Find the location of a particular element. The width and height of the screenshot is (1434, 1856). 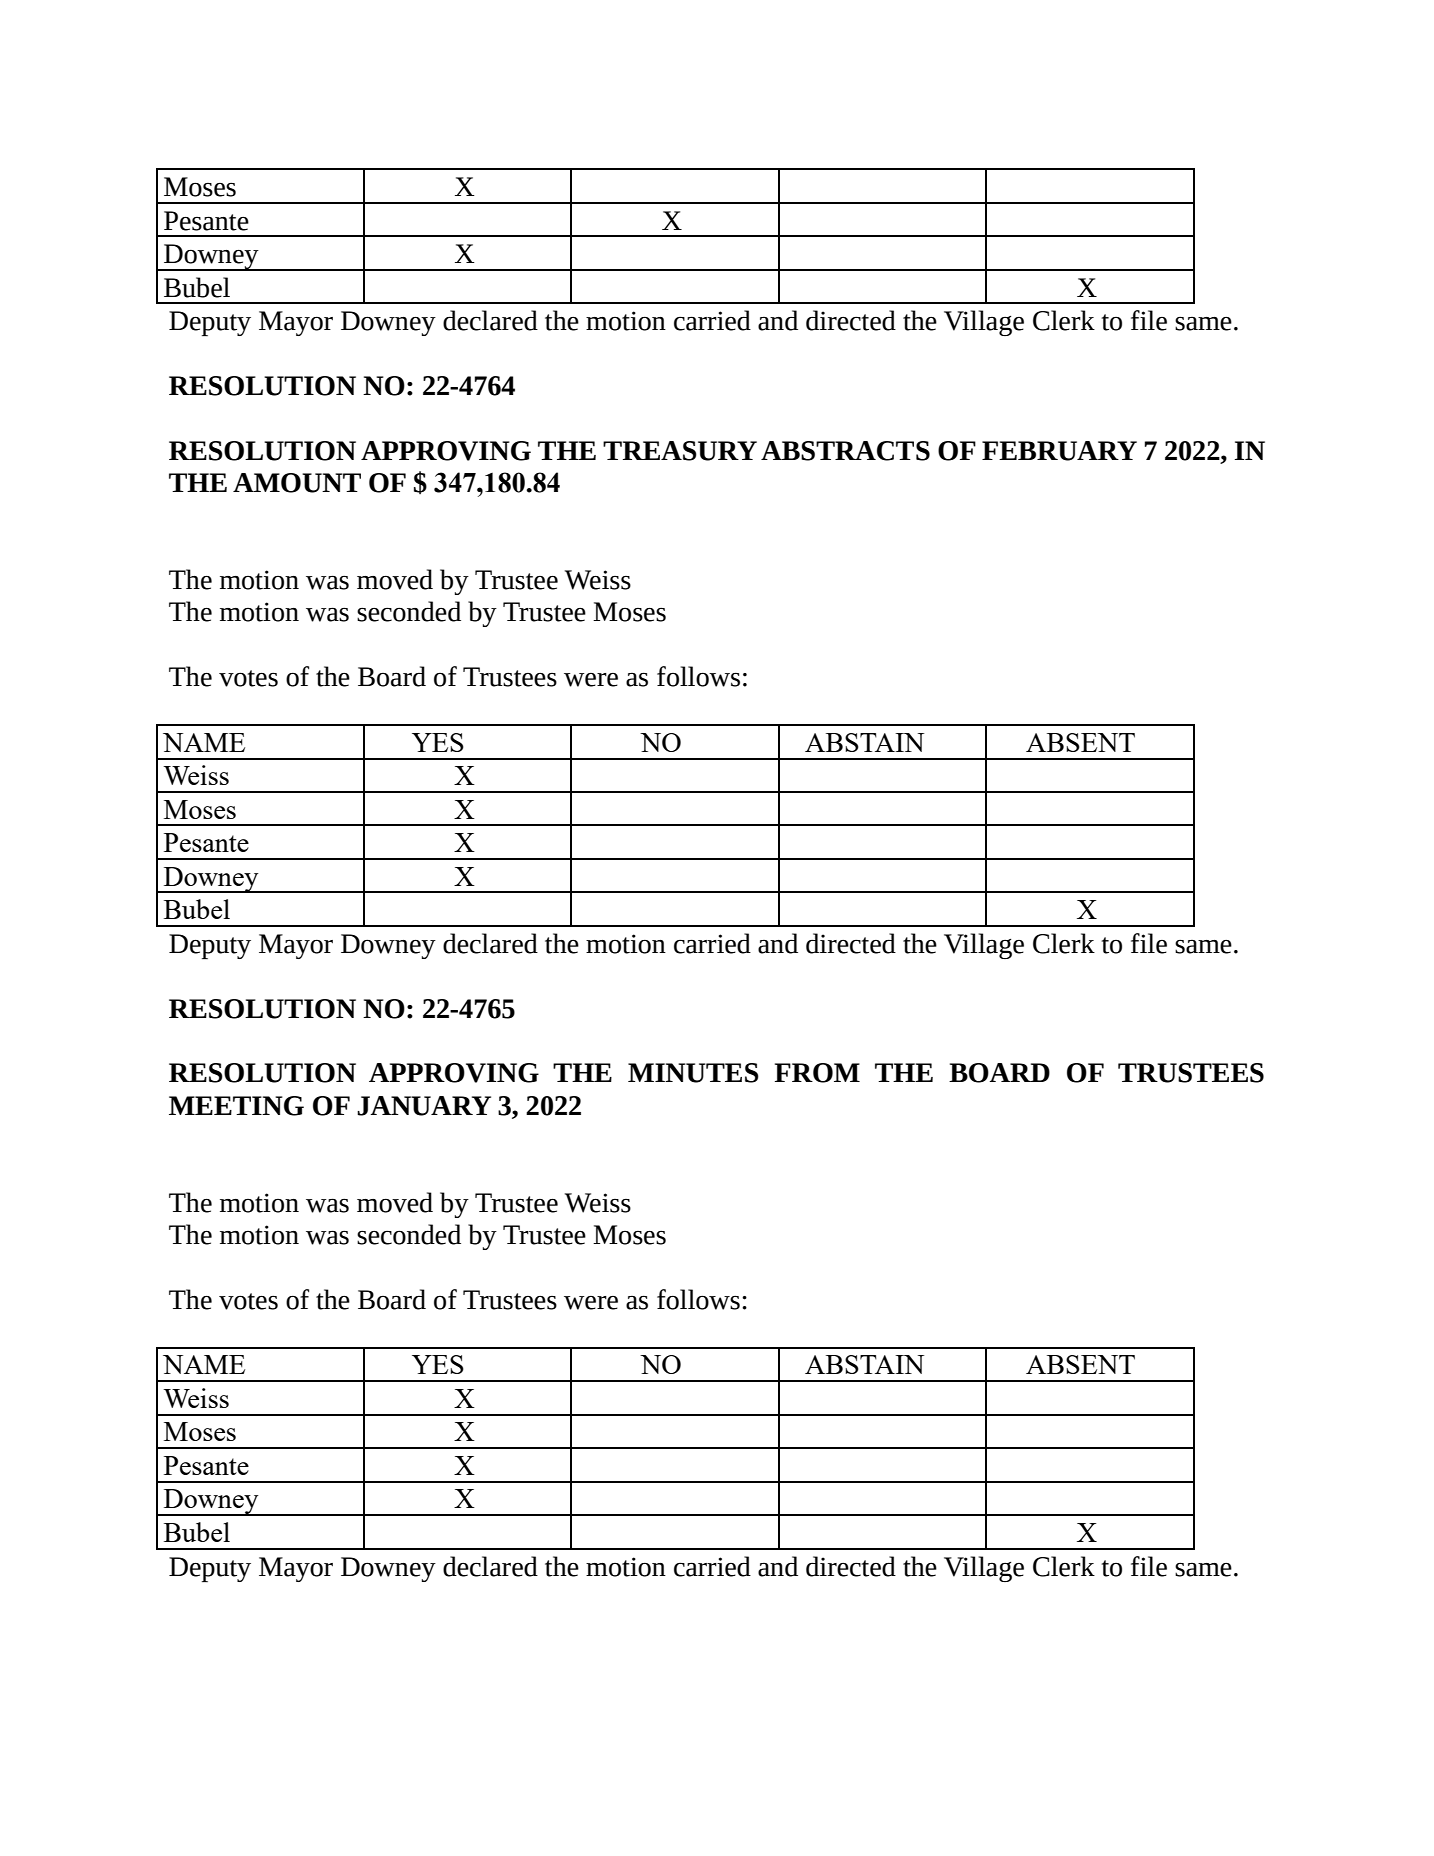

MEETING is located at coordinates (236, 1106).
